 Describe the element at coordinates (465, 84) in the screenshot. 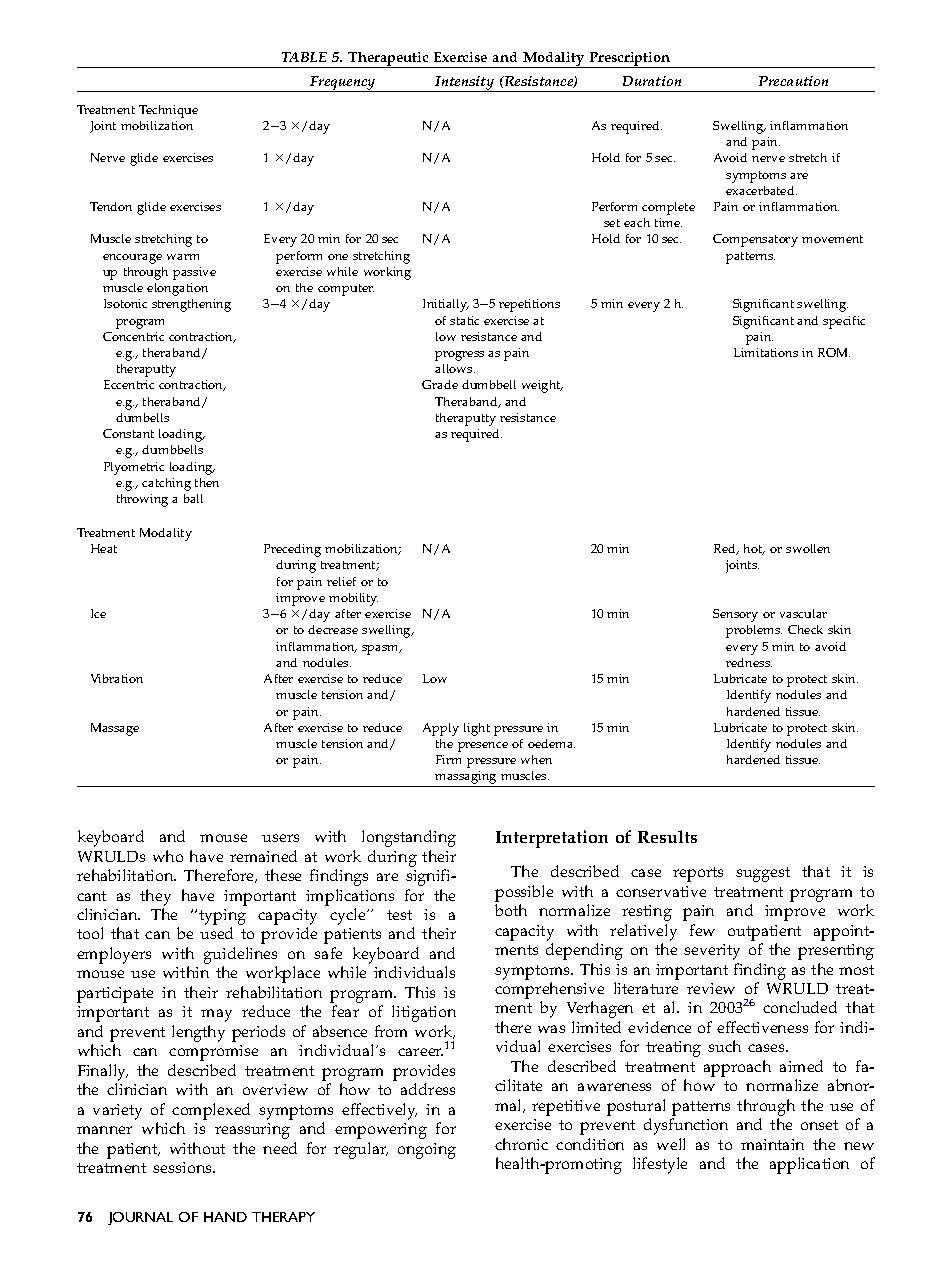

I see `Intensity` at that location.
